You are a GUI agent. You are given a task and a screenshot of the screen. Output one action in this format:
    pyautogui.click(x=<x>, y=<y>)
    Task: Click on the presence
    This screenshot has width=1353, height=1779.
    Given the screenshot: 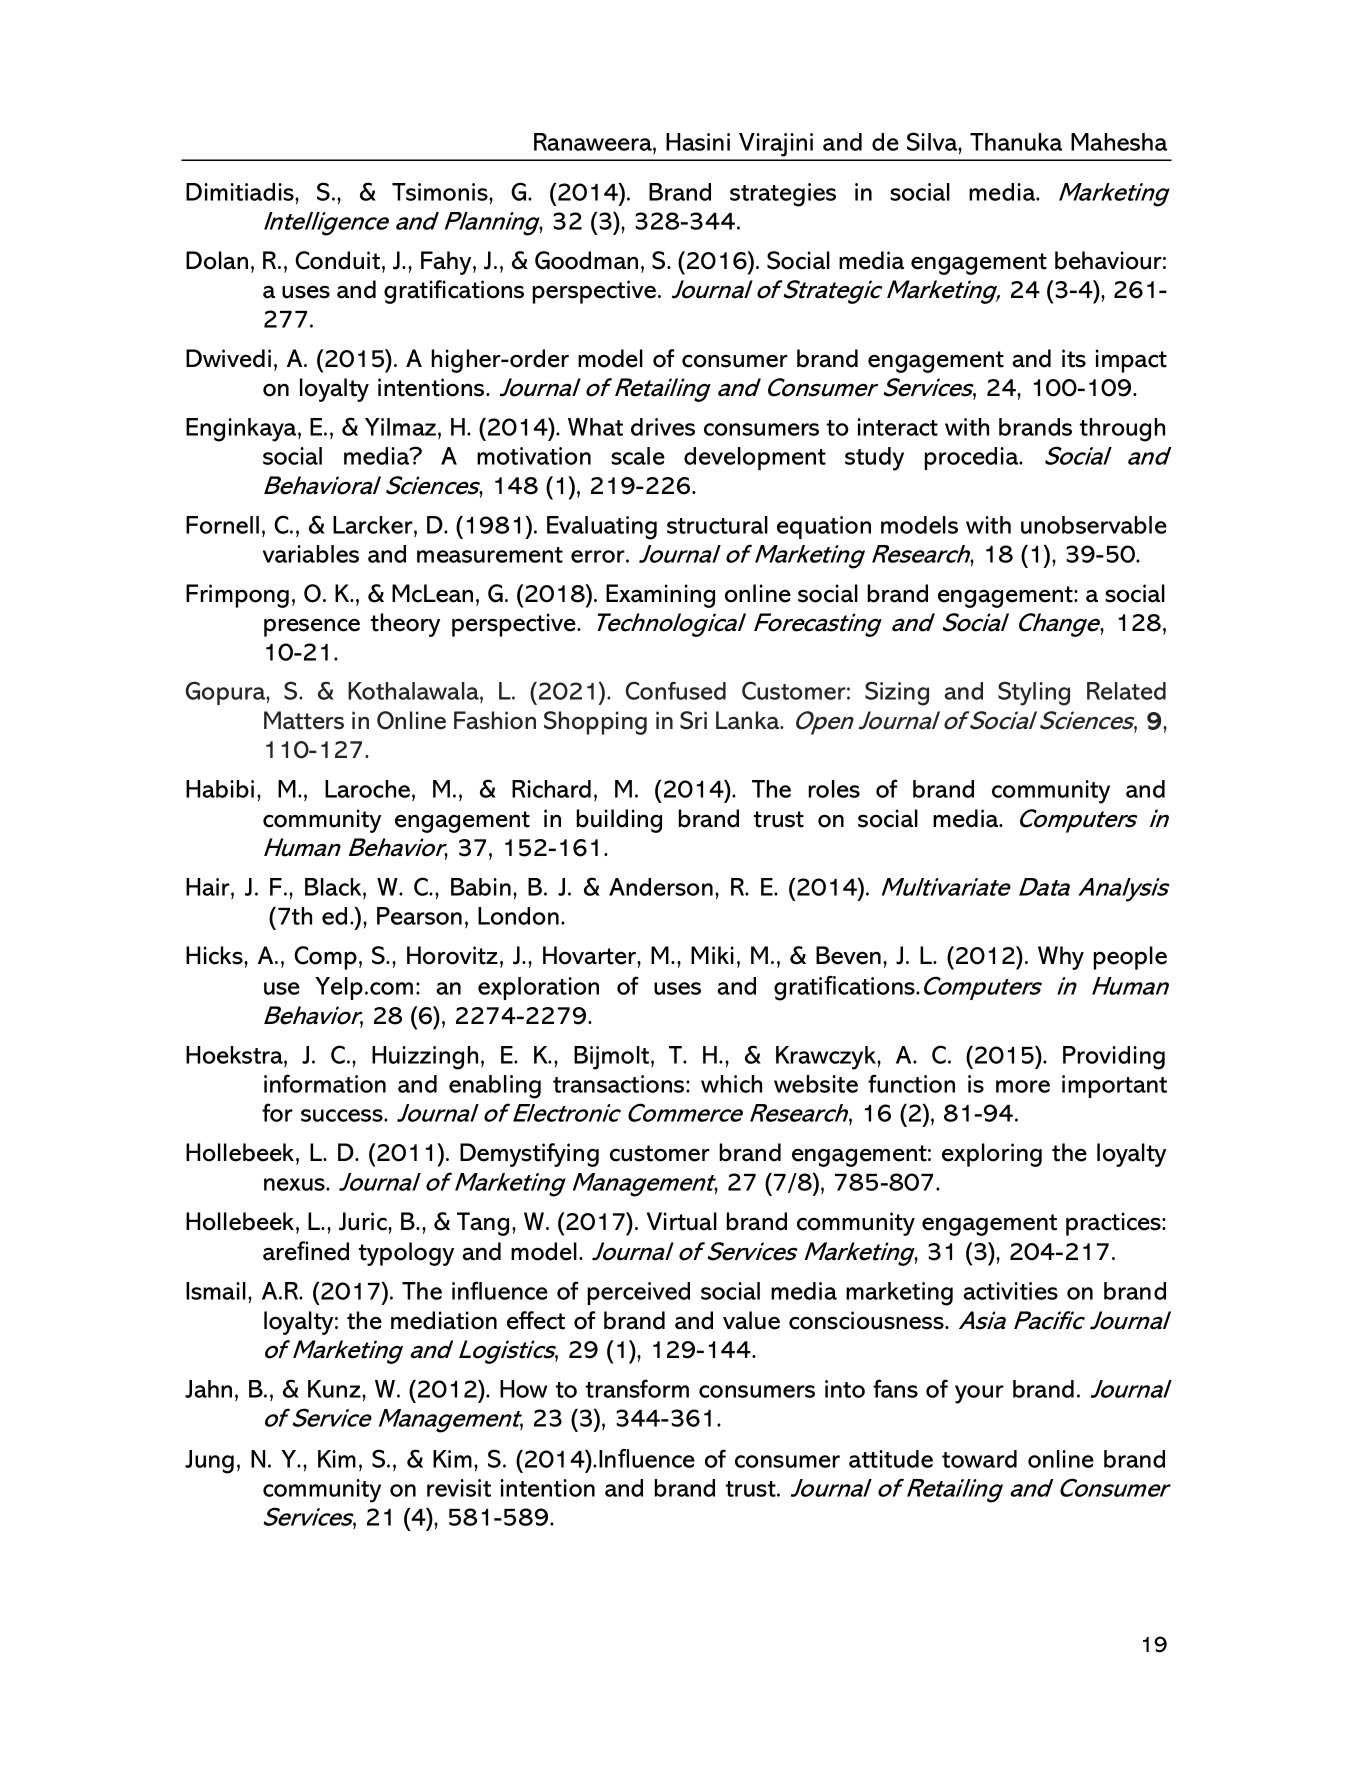 What is the action you would take?
    pyautogui.click(x=312, y=628)
